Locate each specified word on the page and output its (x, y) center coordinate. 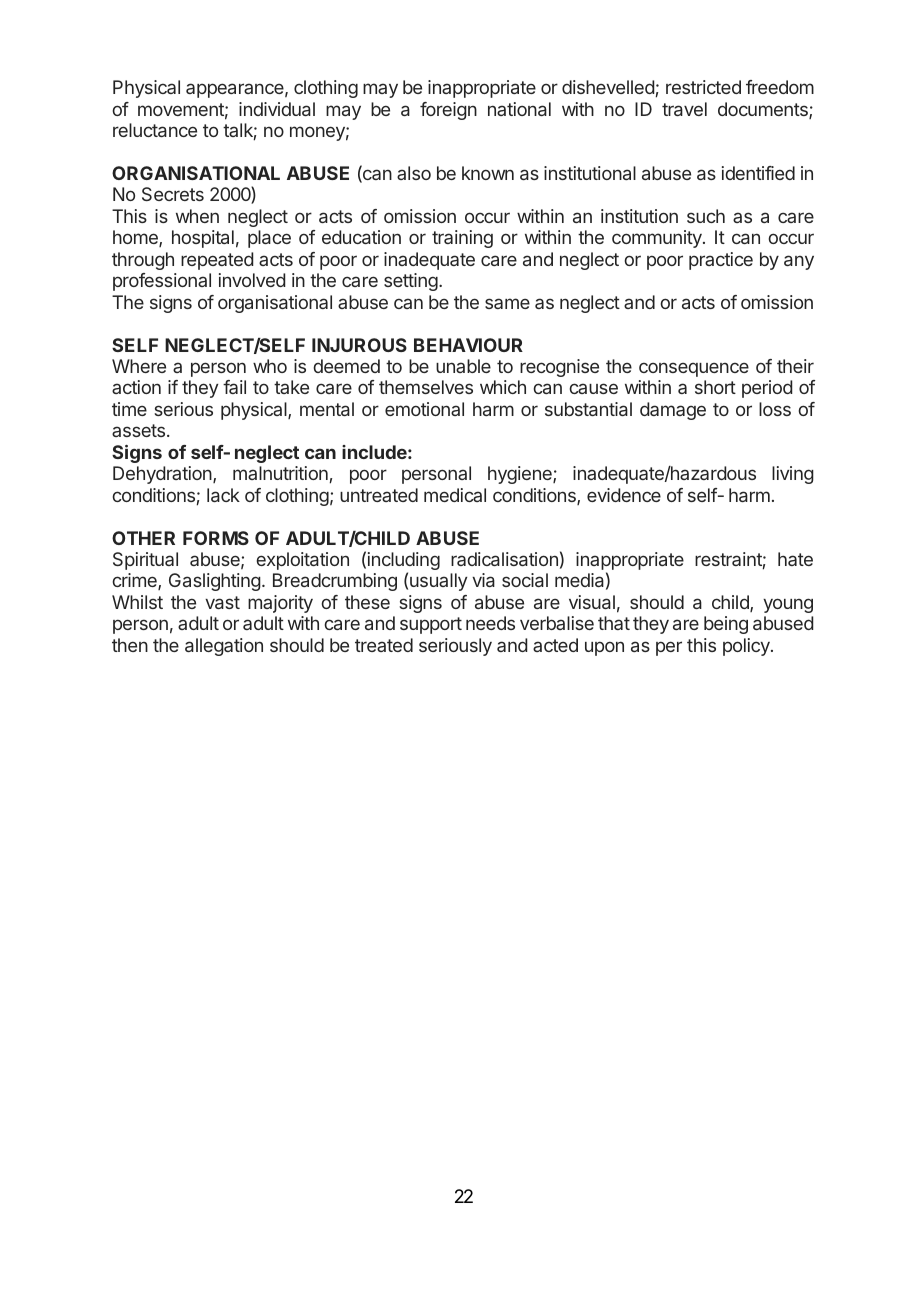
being (726, 625)
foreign (448, 111)
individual (277, 109)
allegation (224, 647)
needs (490, 623)
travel (684, 109)
